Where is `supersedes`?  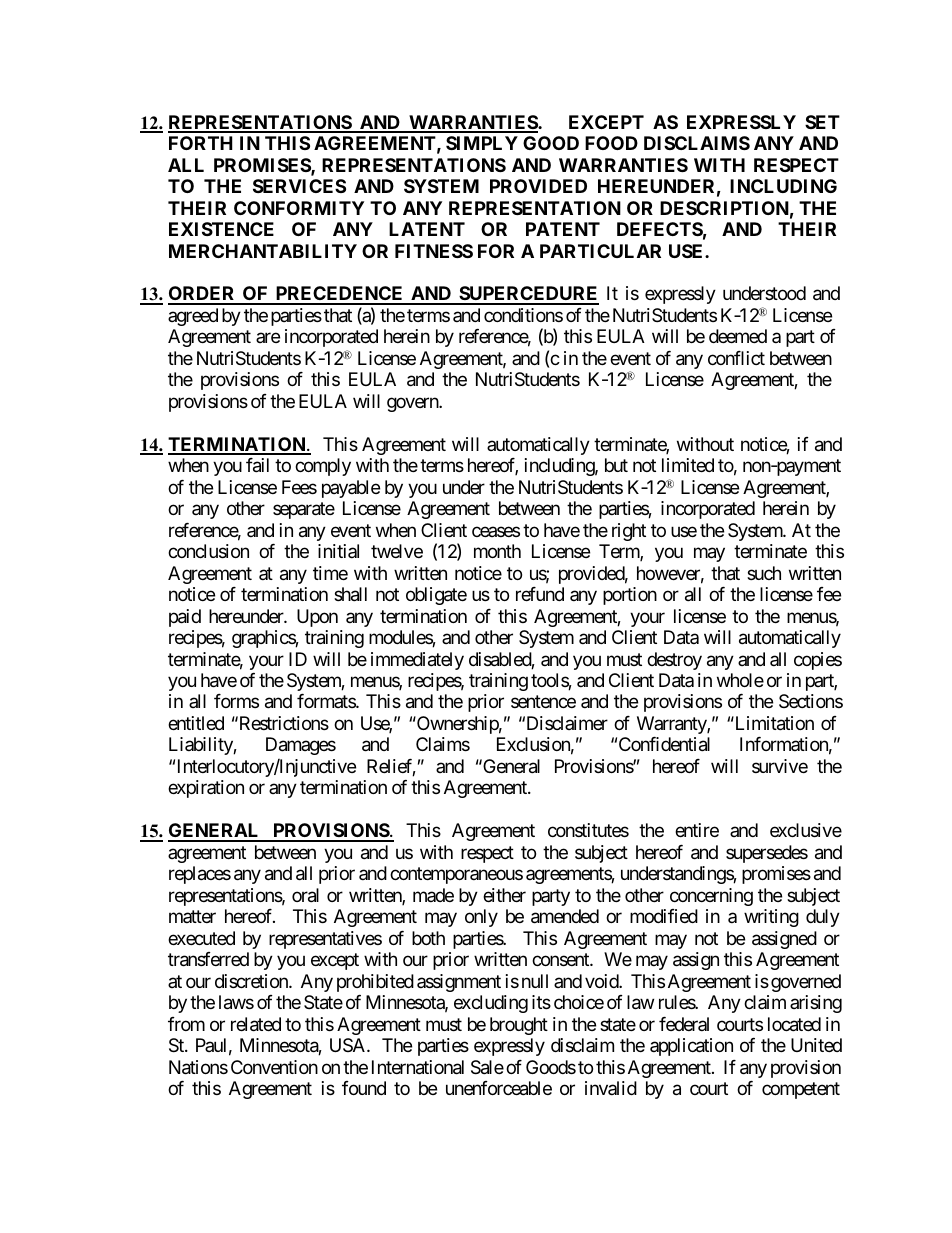
supersedes is located at coordinates (767, 854).
